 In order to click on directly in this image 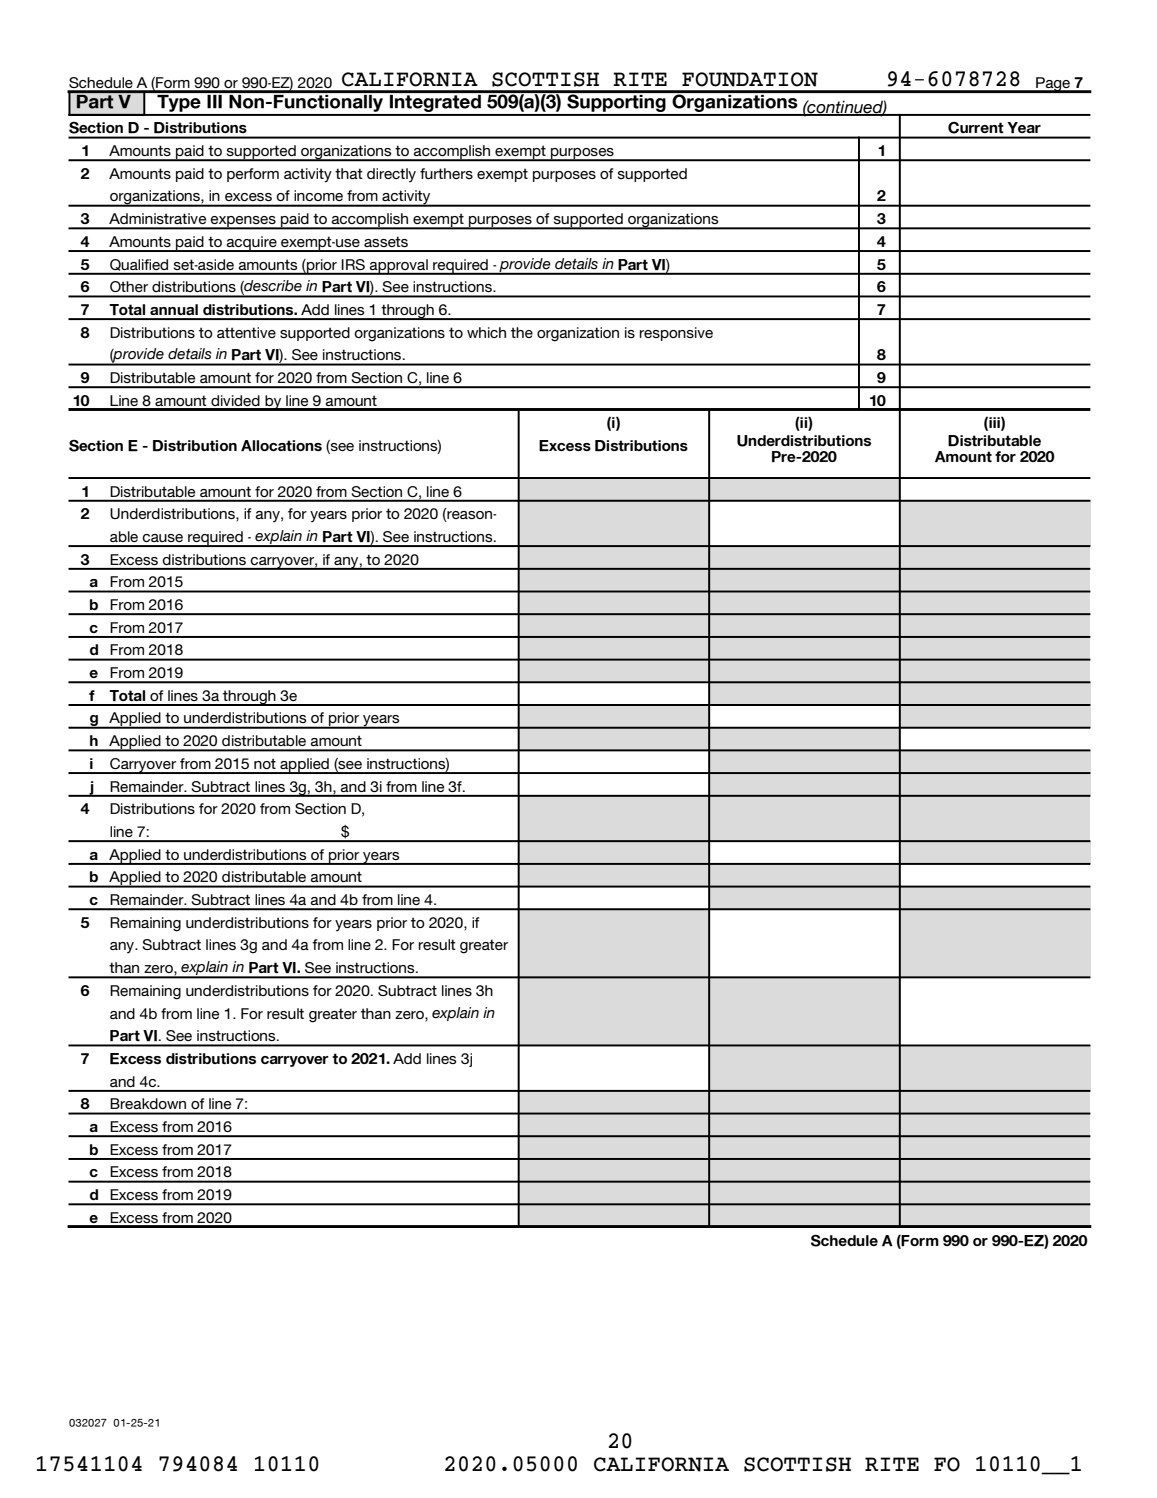, I will do `click(391, 175)`.
